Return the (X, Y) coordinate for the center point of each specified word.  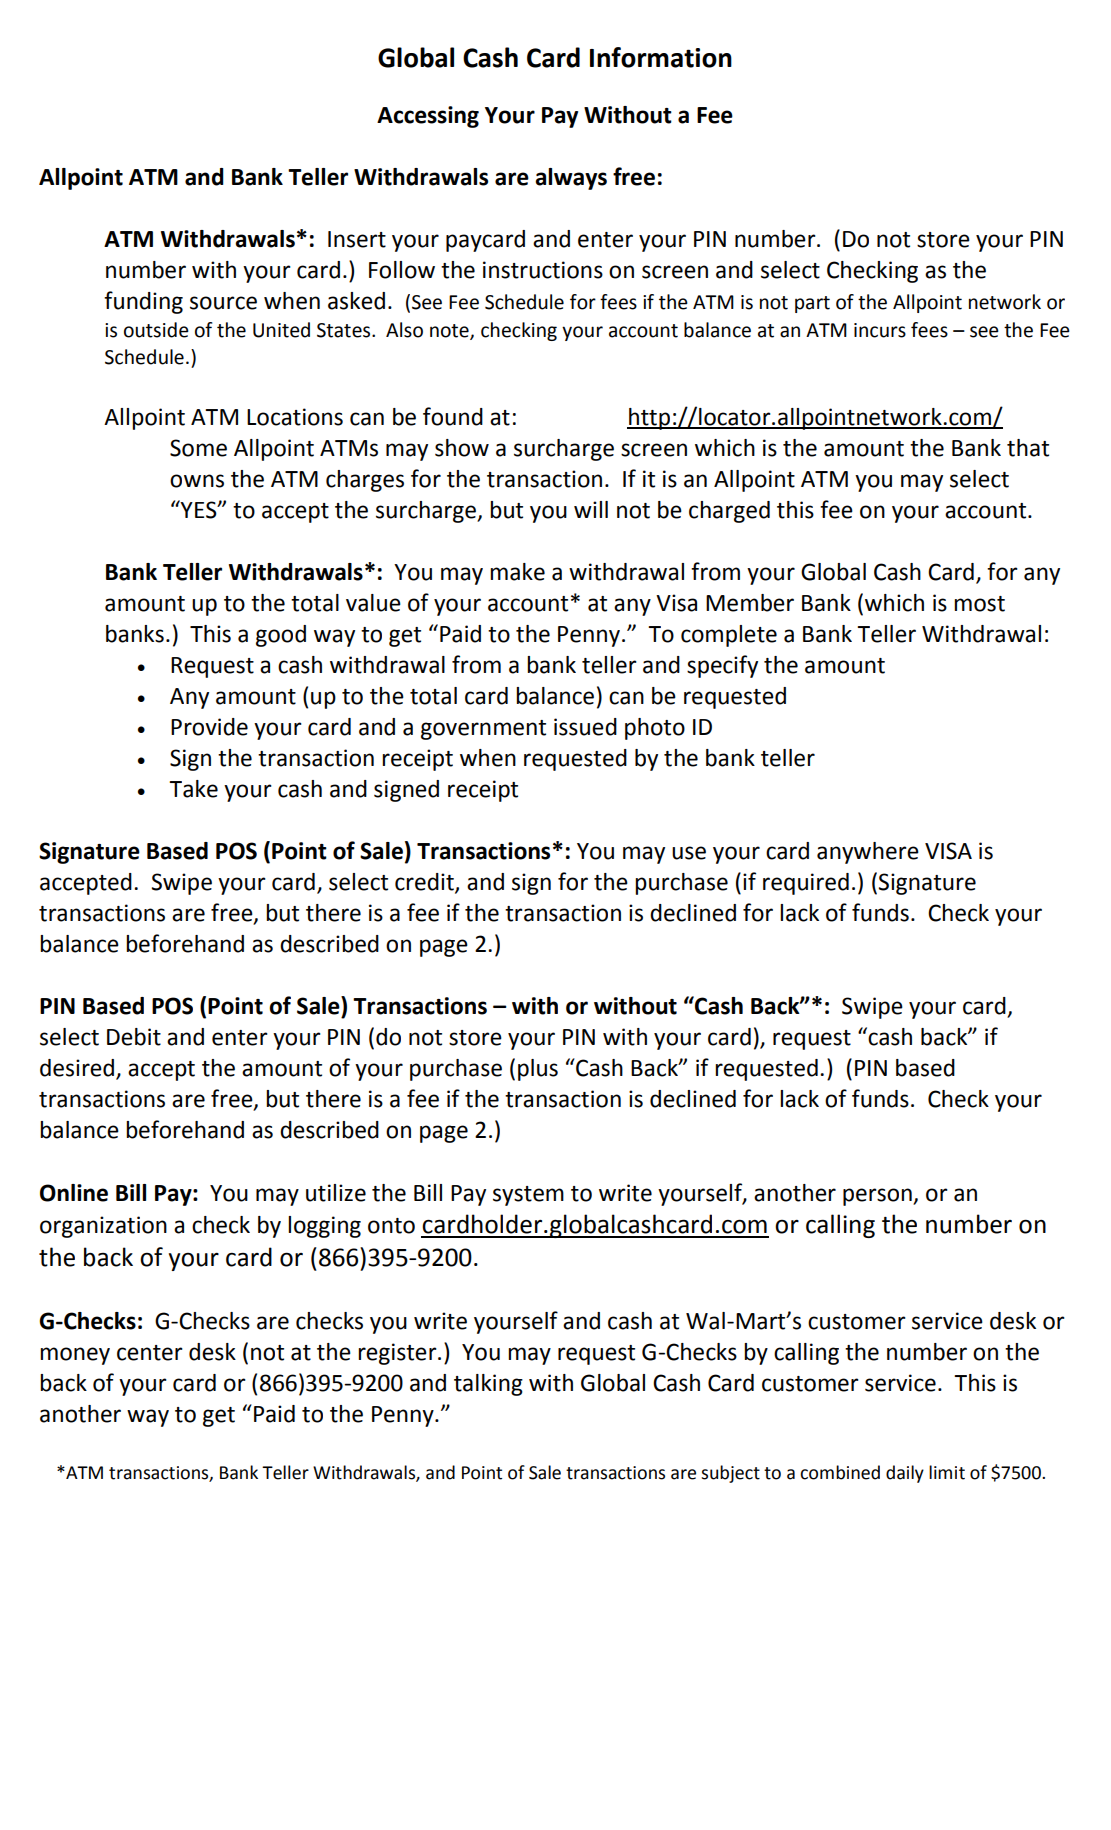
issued (585, 727)
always (571, 179)
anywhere (868, 853)
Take (193, 789)
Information (661, 57)
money (75, 1356)
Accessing (428, 117)
